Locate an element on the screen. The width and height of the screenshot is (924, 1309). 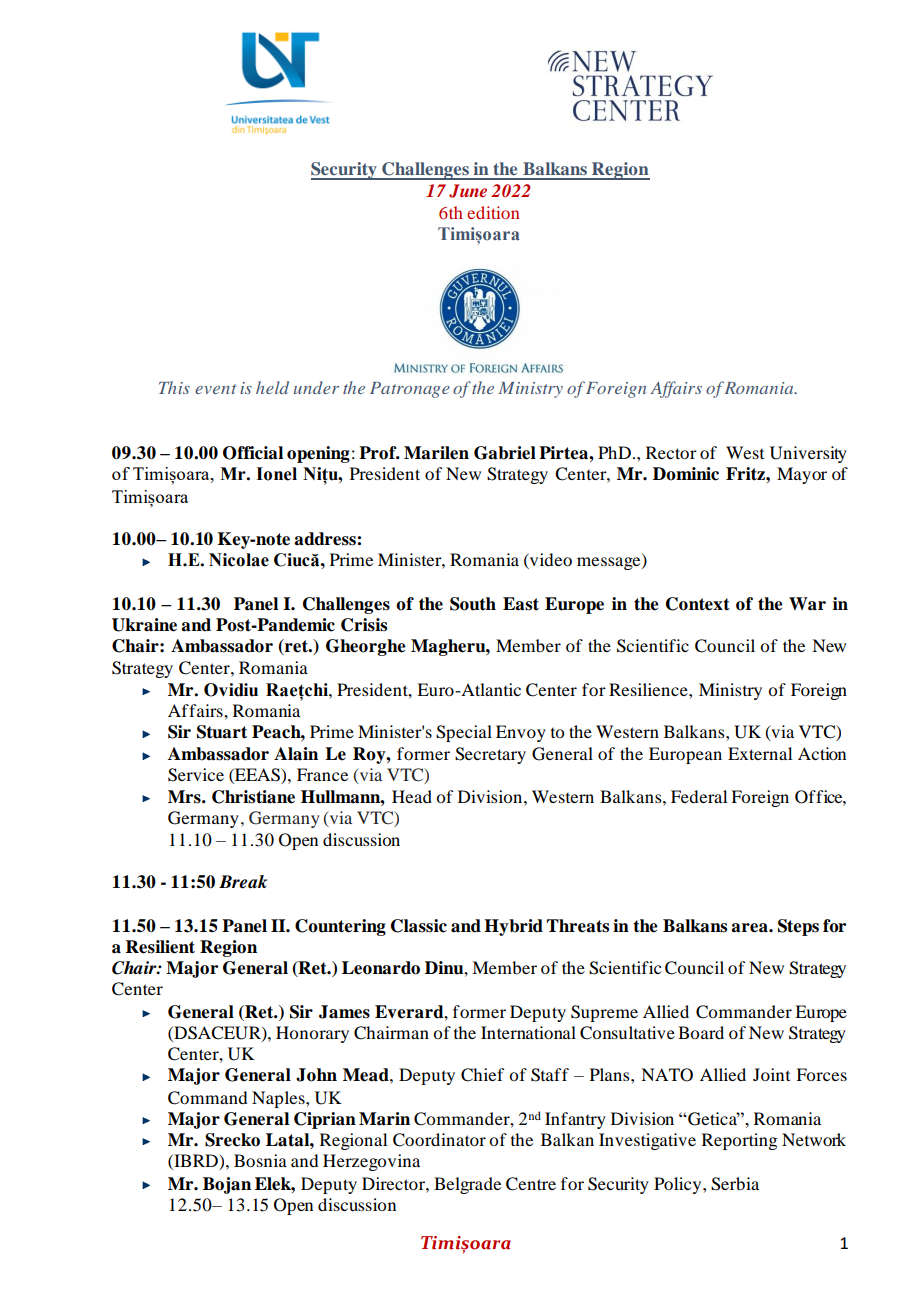
Stuart is located at coordinates (222, 732).
